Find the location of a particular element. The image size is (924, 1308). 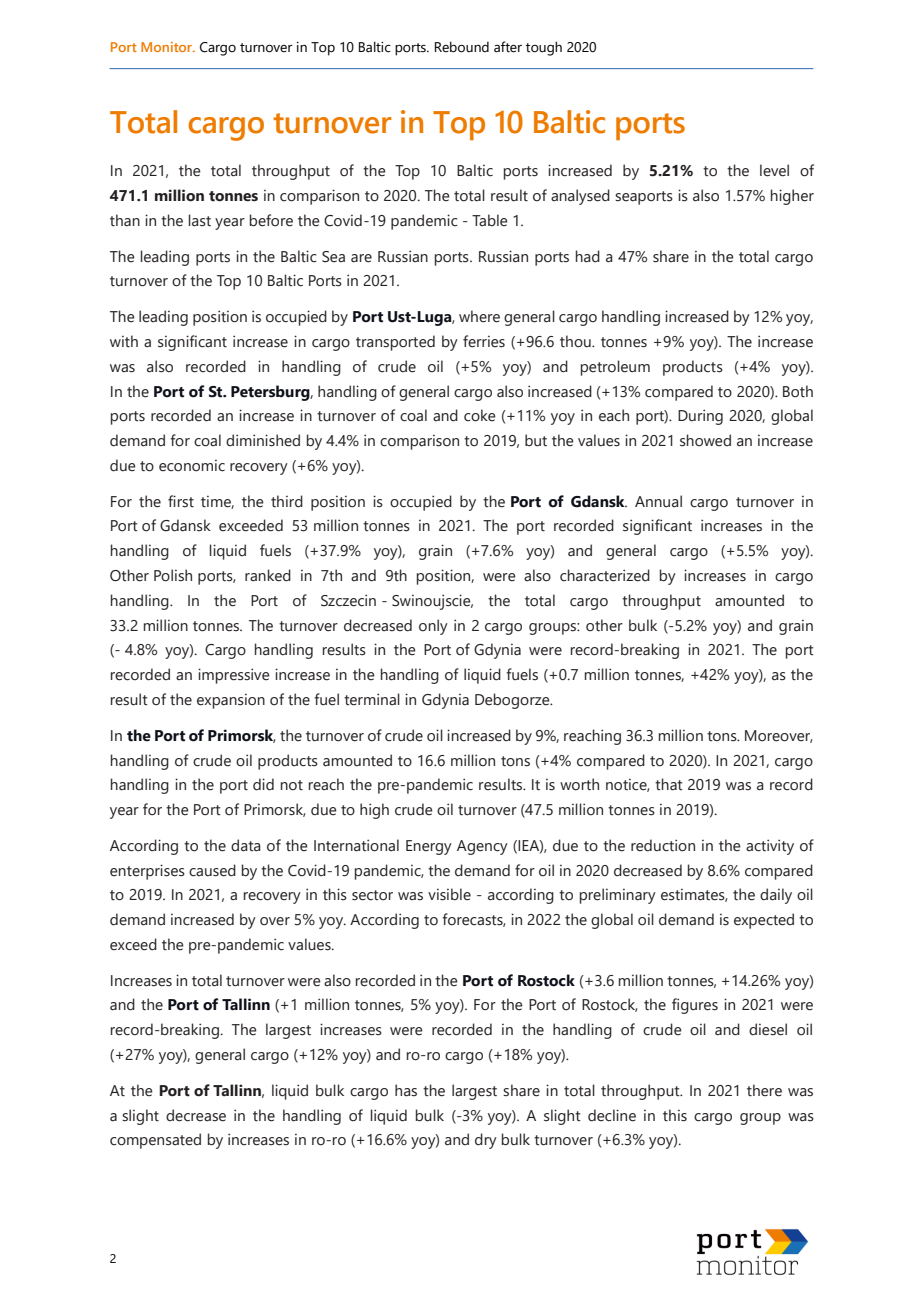

coke is located at coordinates (480, 415).
